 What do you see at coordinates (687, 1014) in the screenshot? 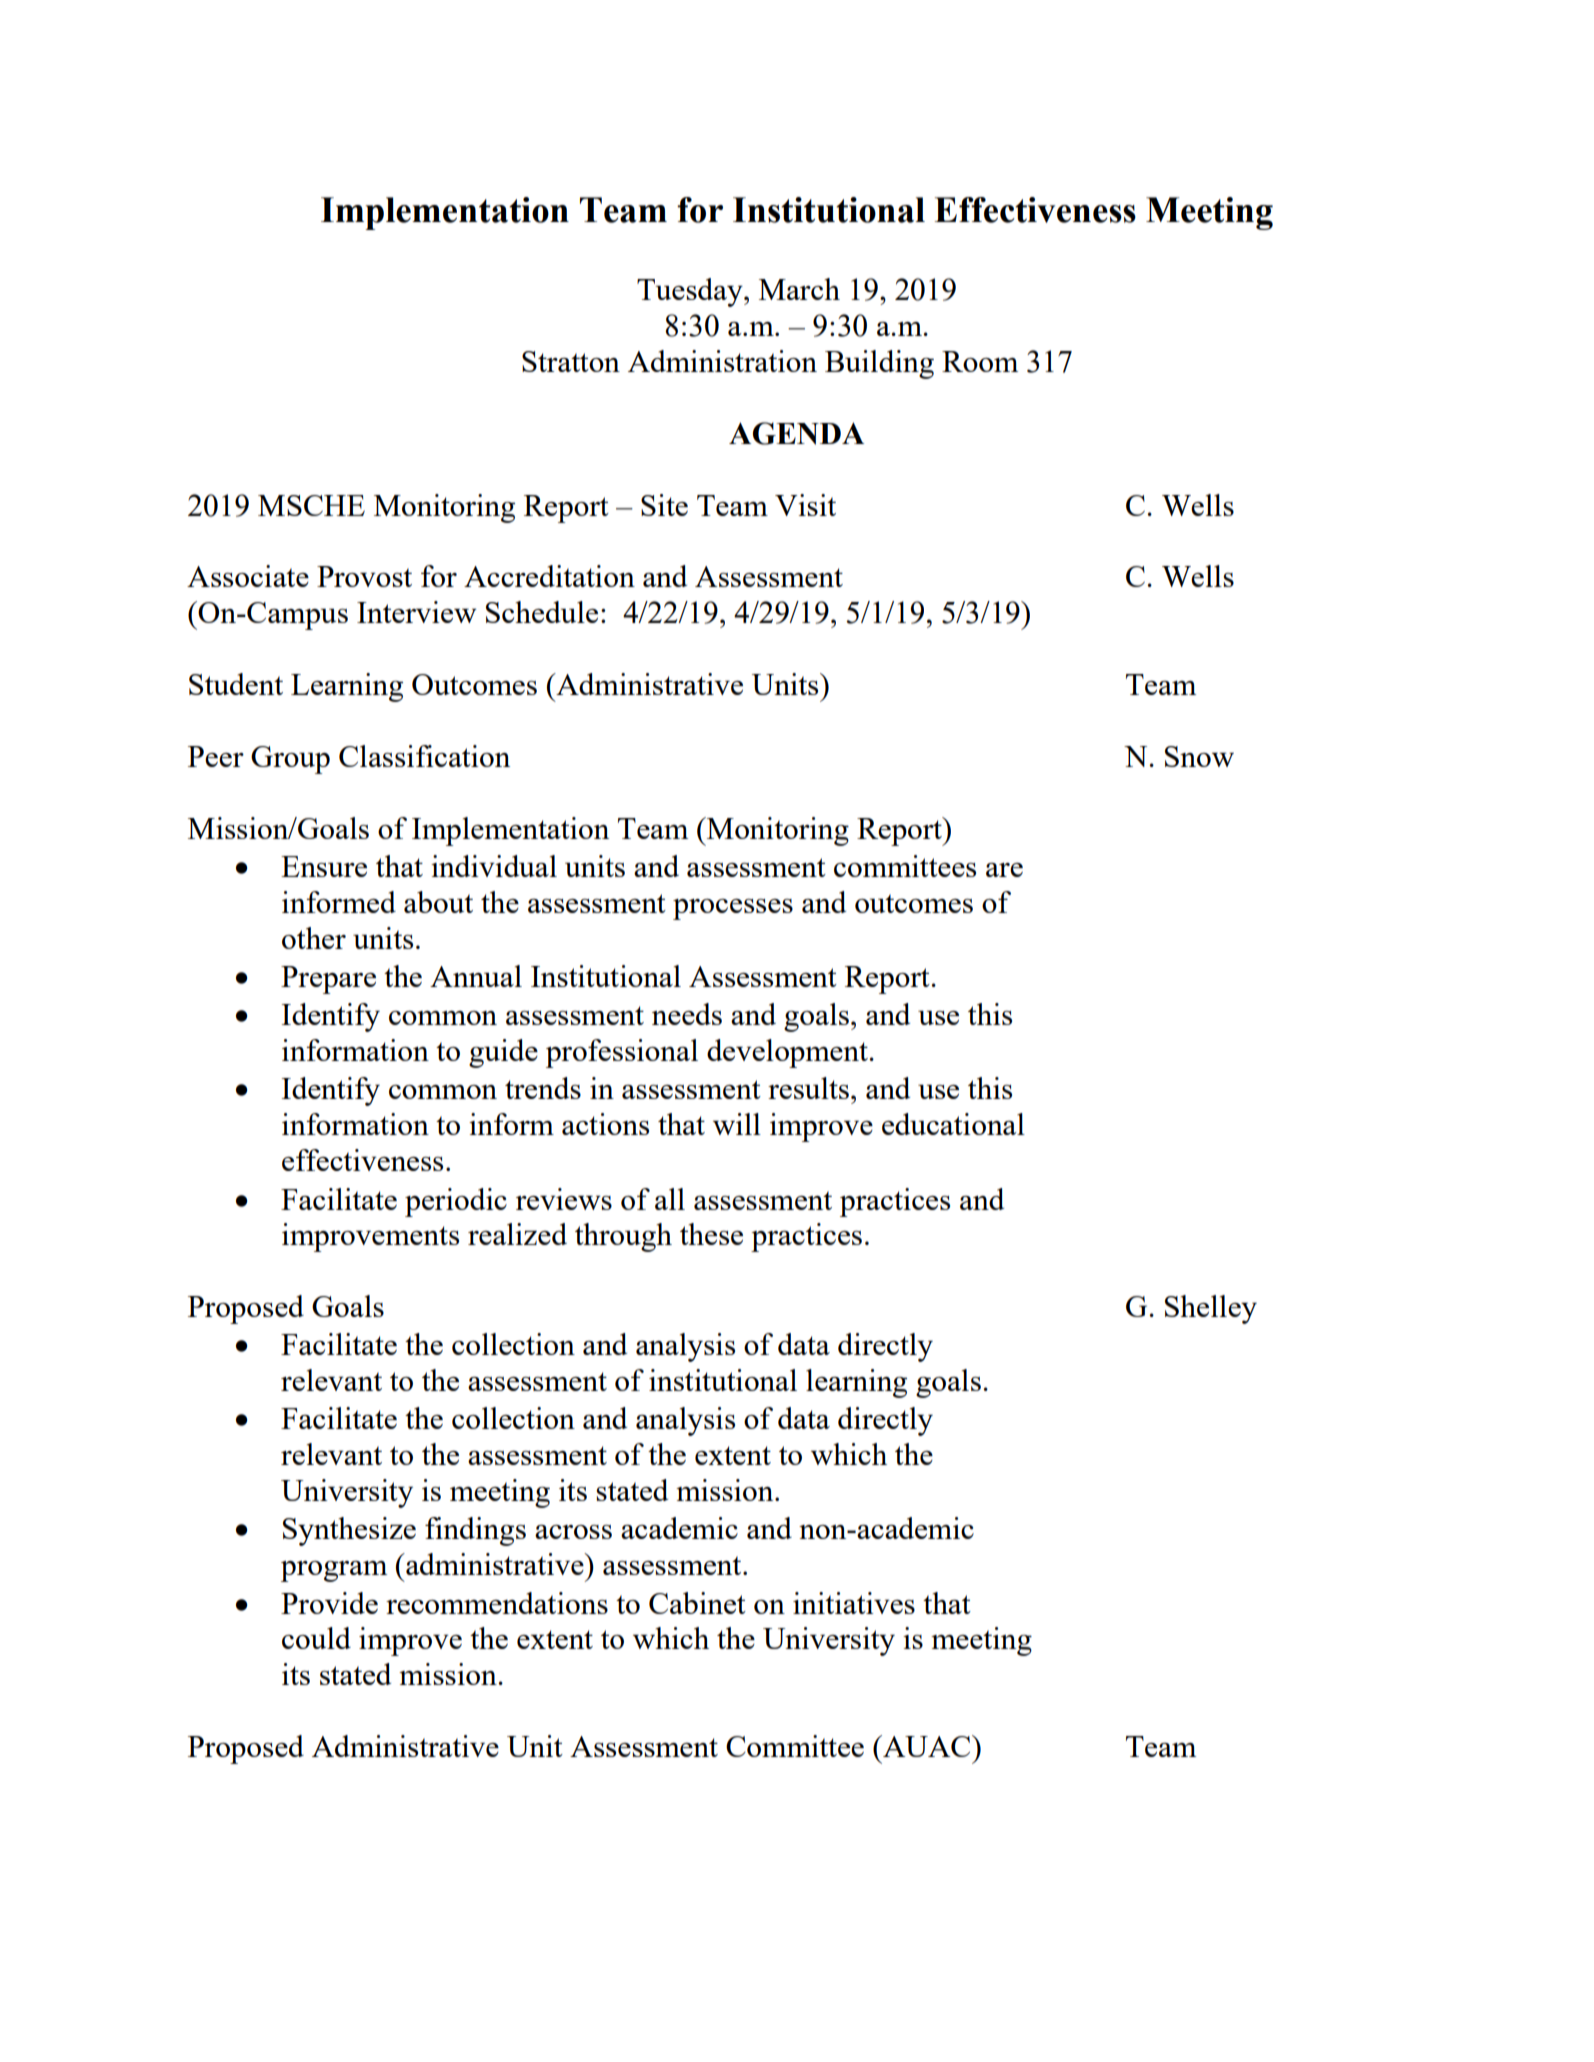
I see `needs` at bounding box center [687, 1014].
